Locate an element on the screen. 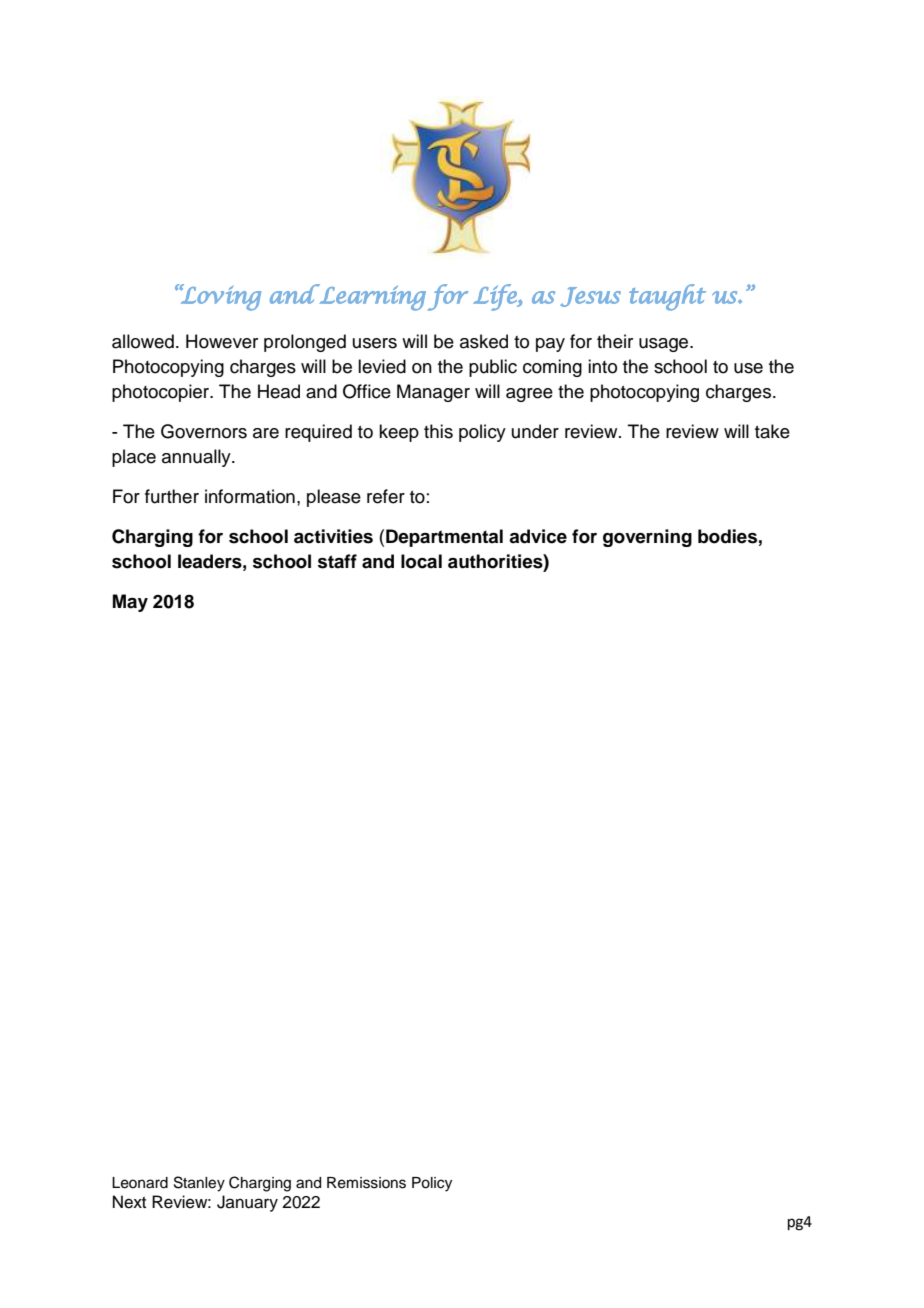 This screenshot has height=1308, width=924. January is located at coordinates (247, 1203).
